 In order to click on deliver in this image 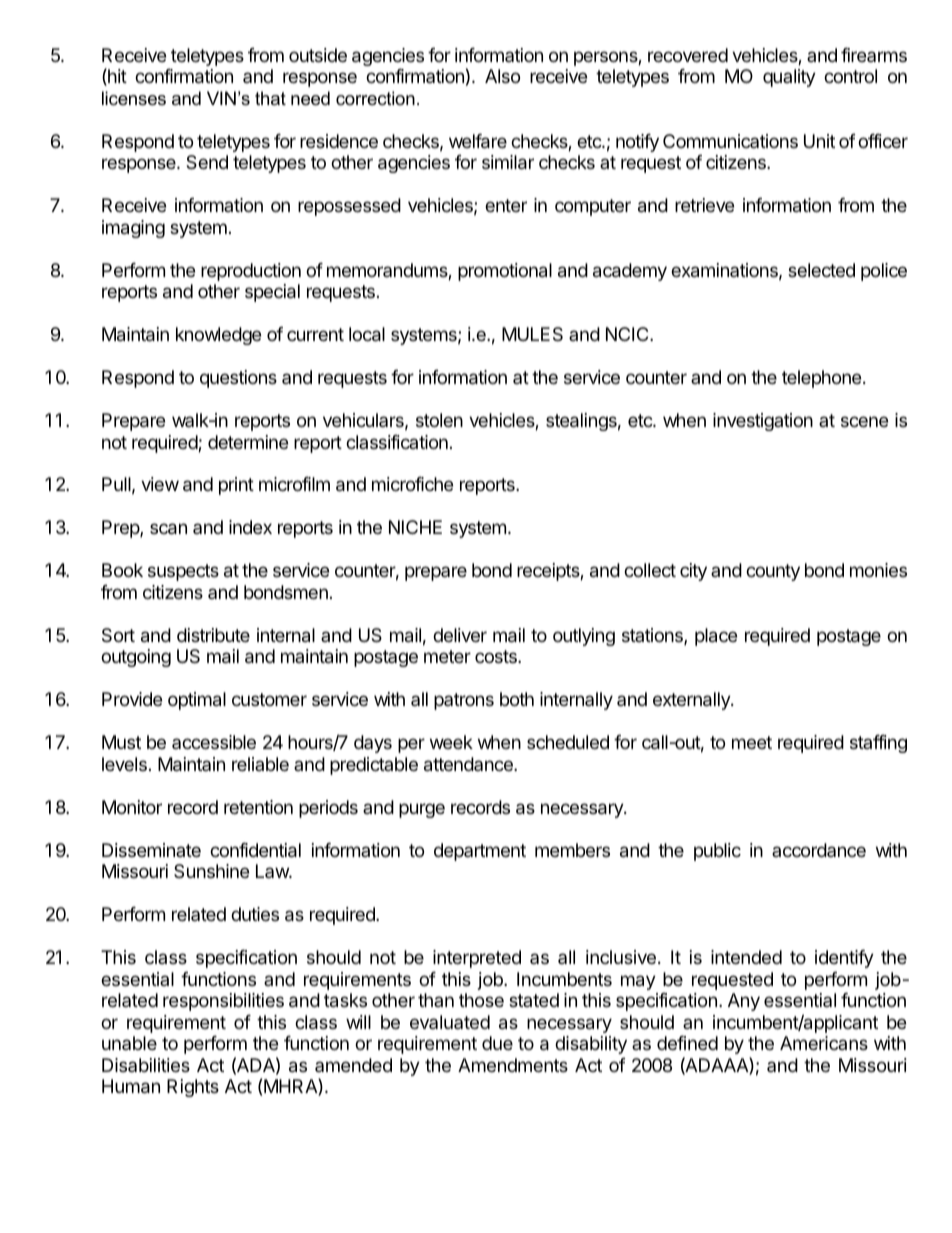, I will do `click(460, 635)`.
